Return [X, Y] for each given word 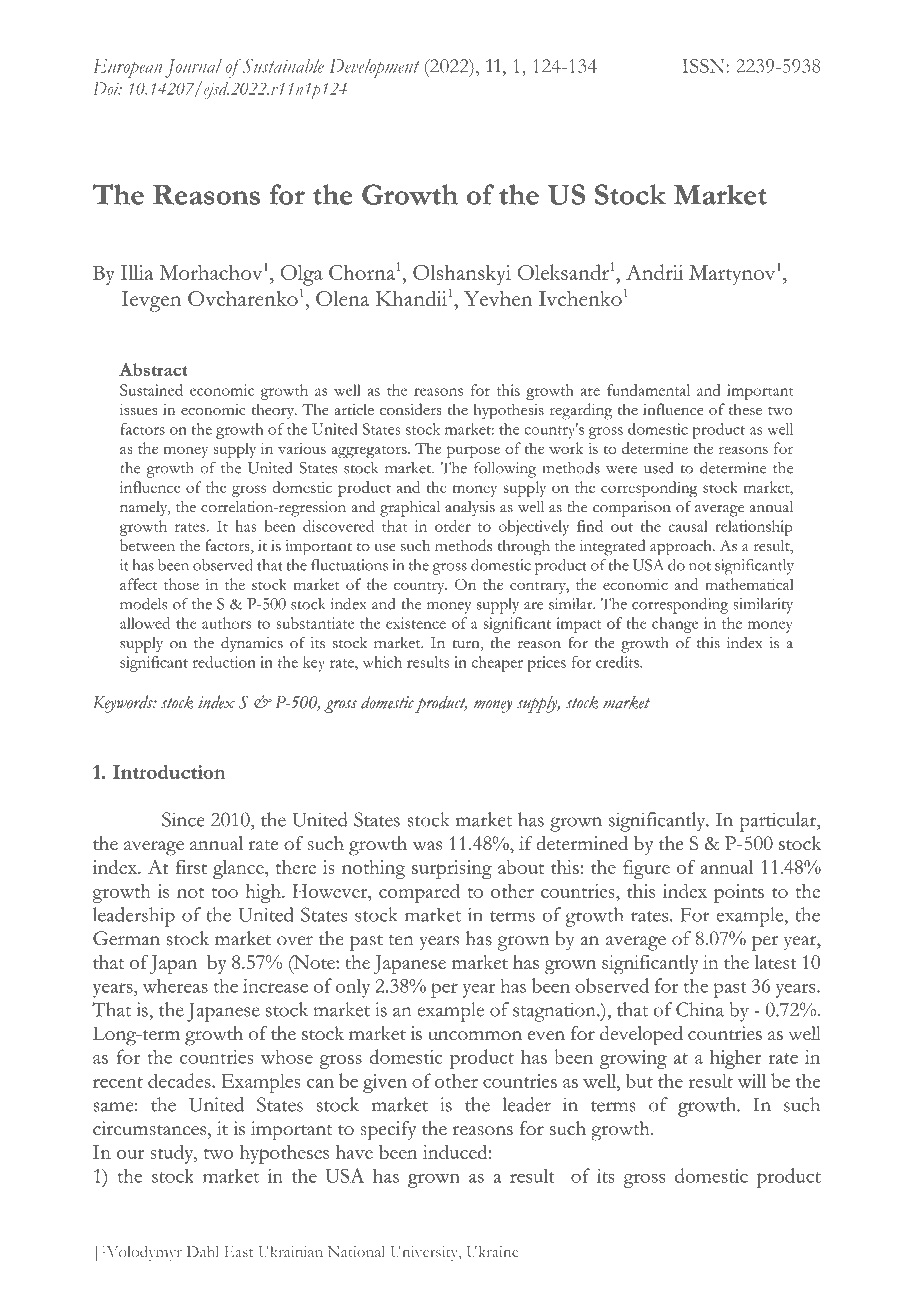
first [191, 866]
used [659, 468]
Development [374, 68]
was [427, 846]
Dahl [203, 1251]
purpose [473, 452]
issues [138, 409]
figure [646, 869]
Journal [193, 68]
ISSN [703, 66]
